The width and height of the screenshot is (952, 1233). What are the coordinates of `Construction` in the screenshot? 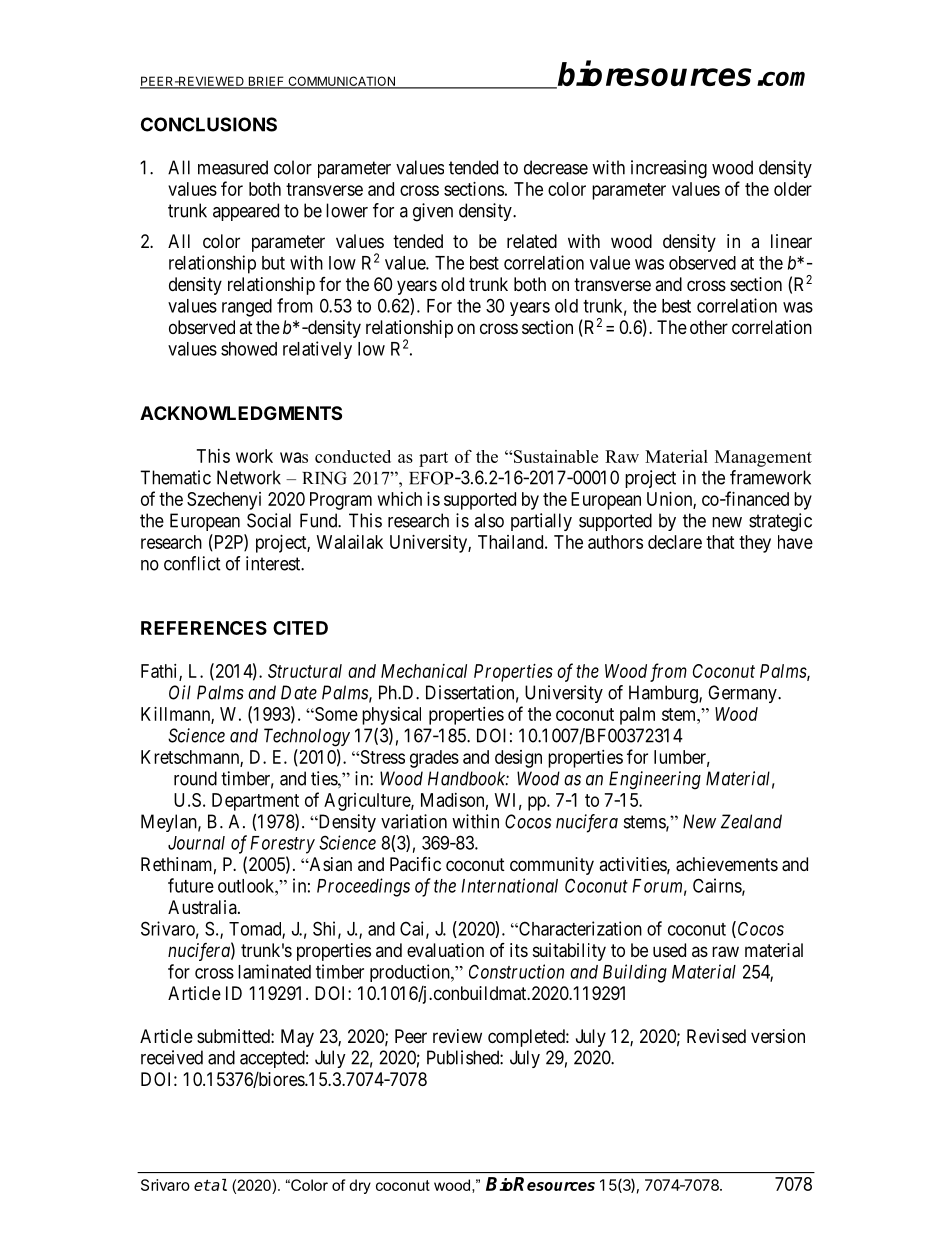 It's located at (516, 971).
